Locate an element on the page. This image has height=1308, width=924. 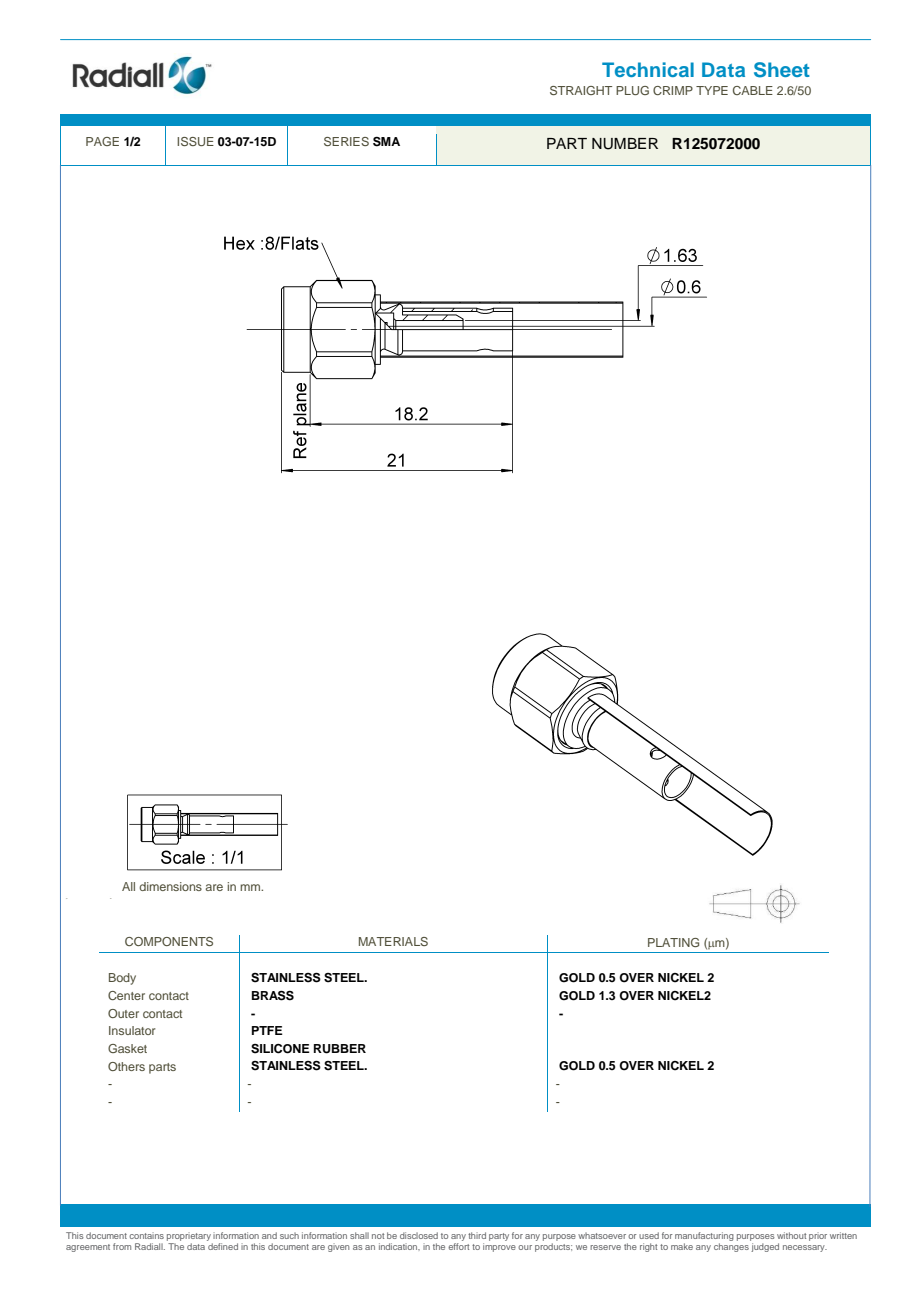
proprietary is located at coordinates (190, 1238).
